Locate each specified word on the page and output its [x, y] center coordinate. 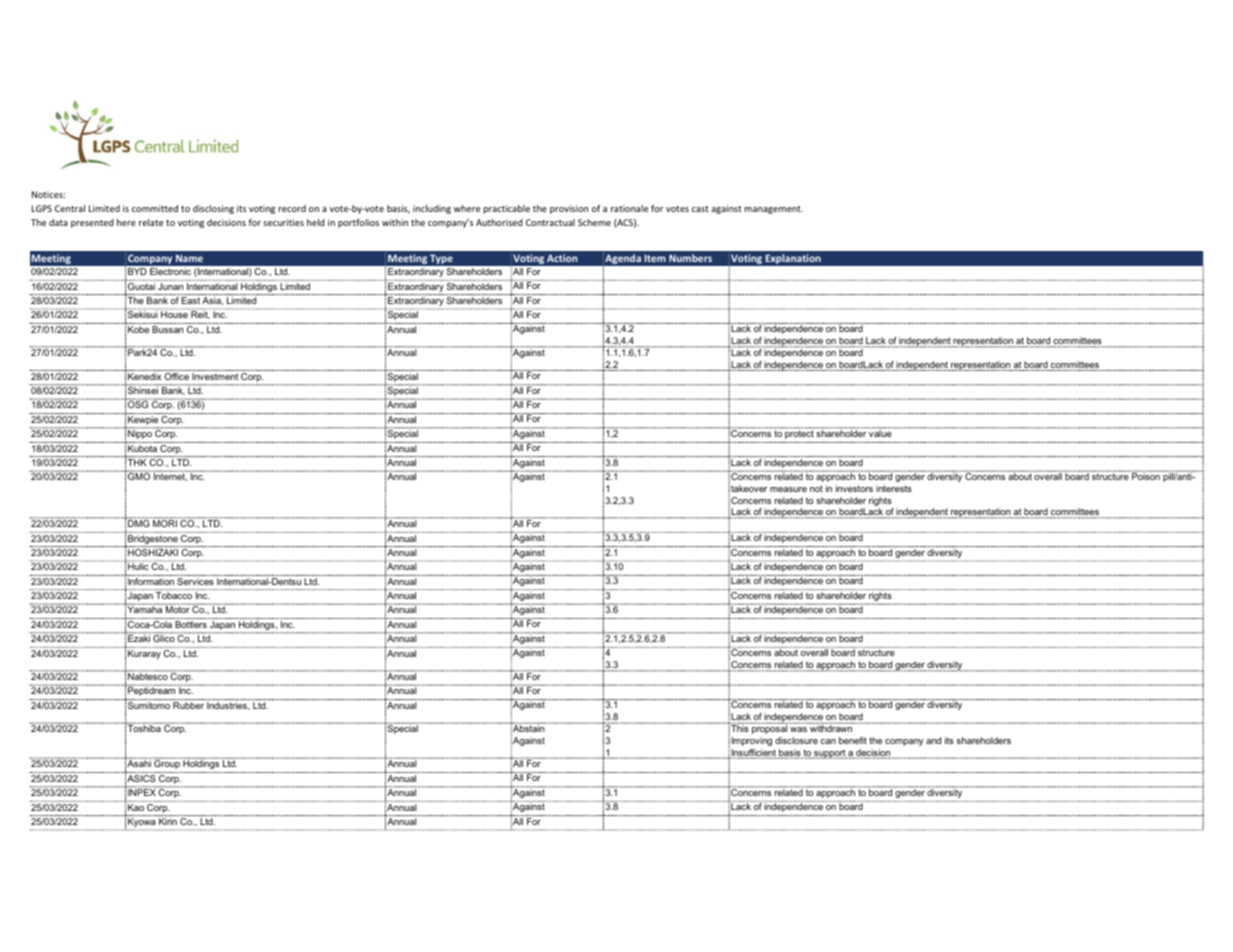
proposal [769, 728]
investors [854, 488]
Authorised [499, 222]
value [880, 432]
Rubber [188, 705]
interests [894, 488]
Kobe [138, 329]
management [773, 210]
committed [155, 208]
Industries [228, 706]
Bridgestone [153, 541]
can [828, 741]
